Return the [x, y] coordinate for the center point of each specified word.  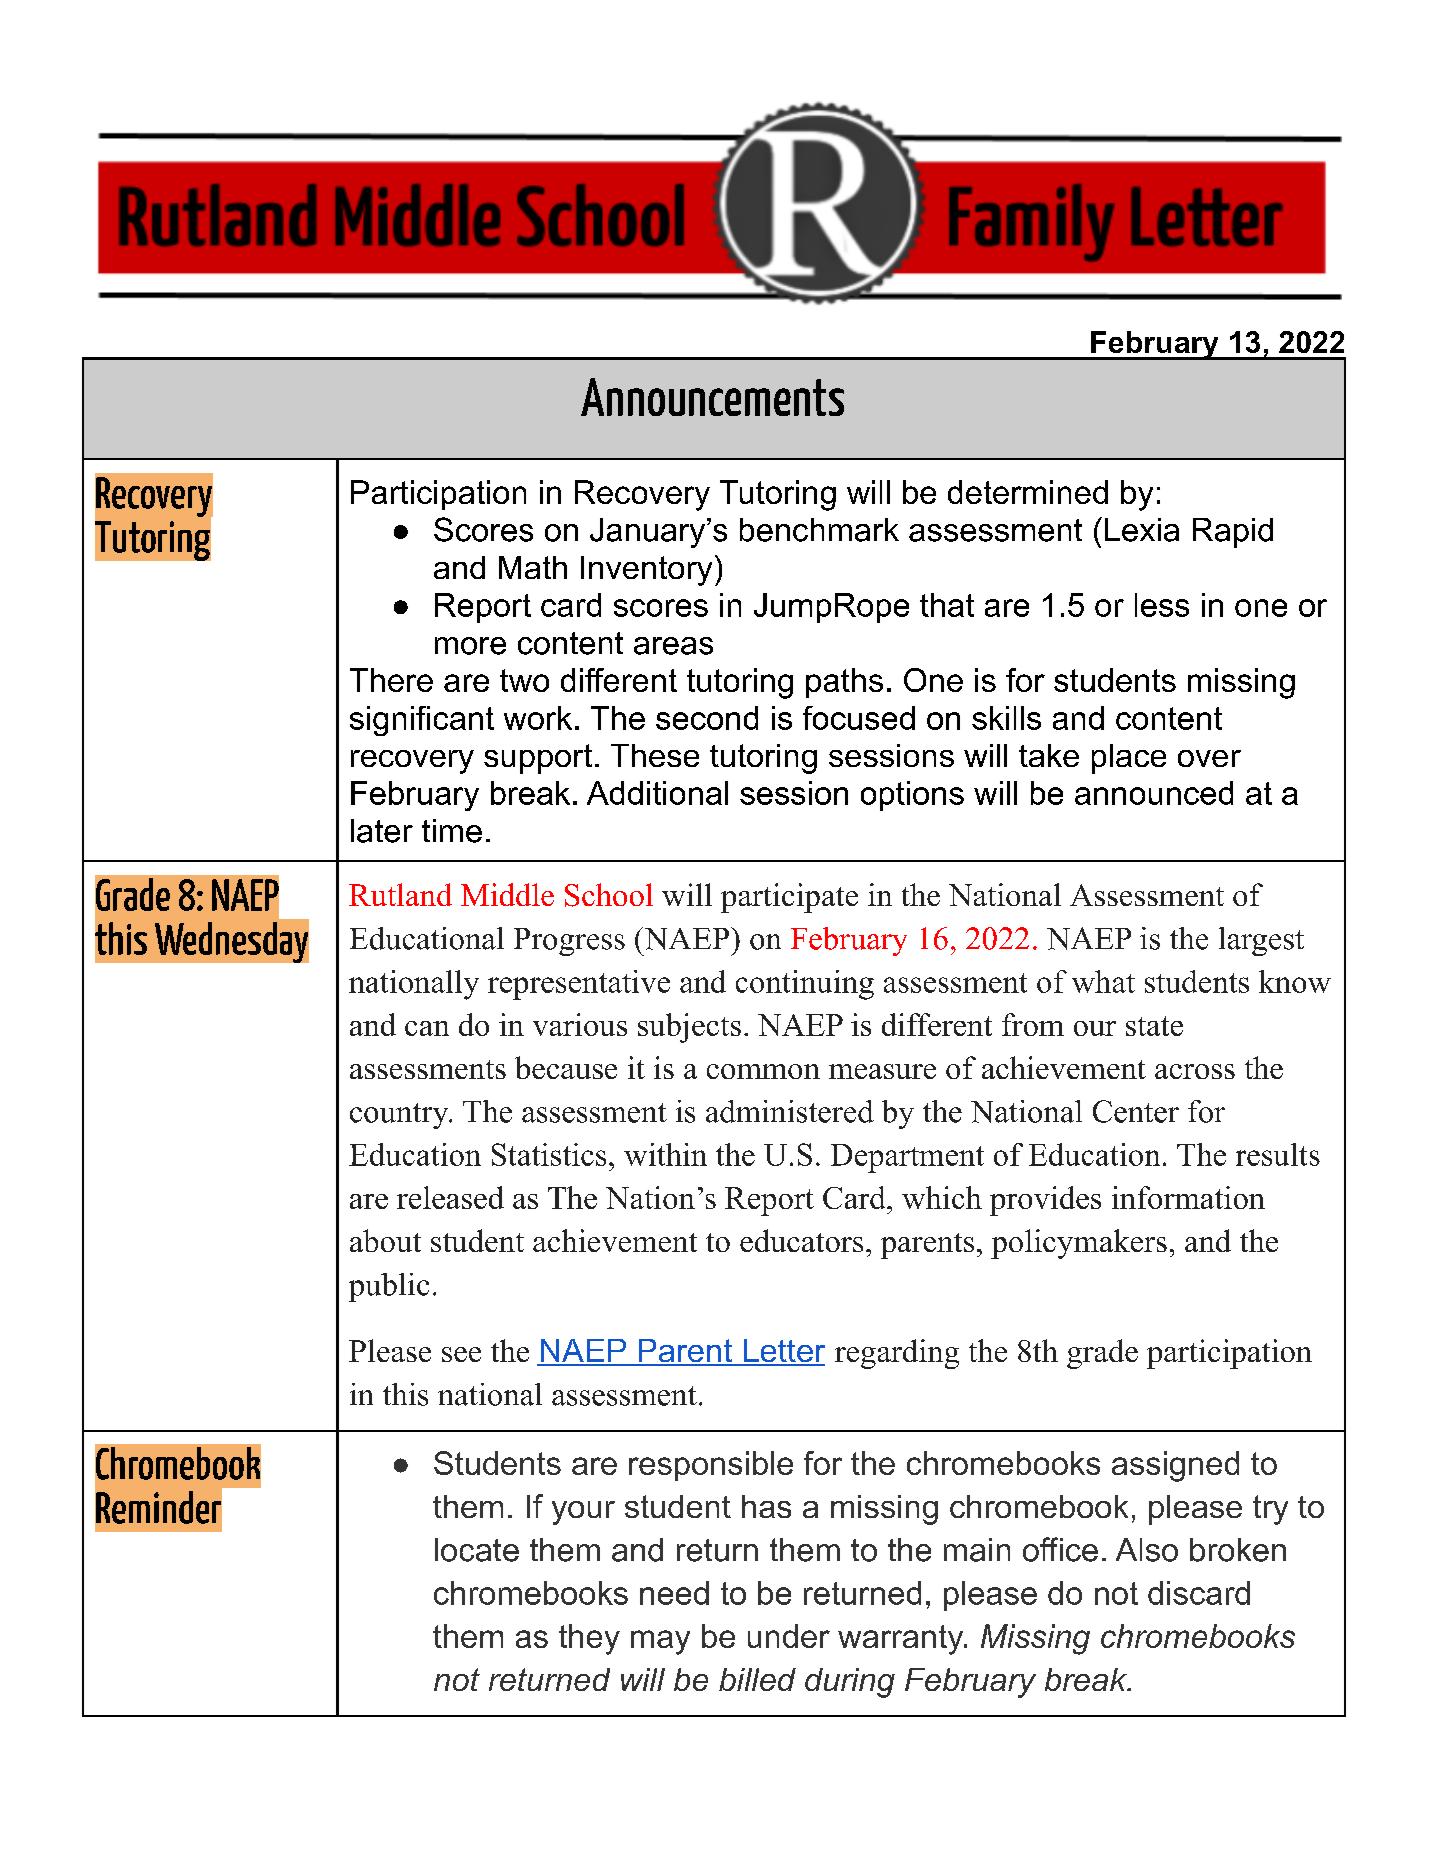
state [1154, 1026]
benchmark [819, 530]
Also [1147, 1550]
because [566, 1067]
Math [533, 567]
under [789, 1636]
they [589, 1639]
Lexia [1142, 530]
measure [882, 1071]
